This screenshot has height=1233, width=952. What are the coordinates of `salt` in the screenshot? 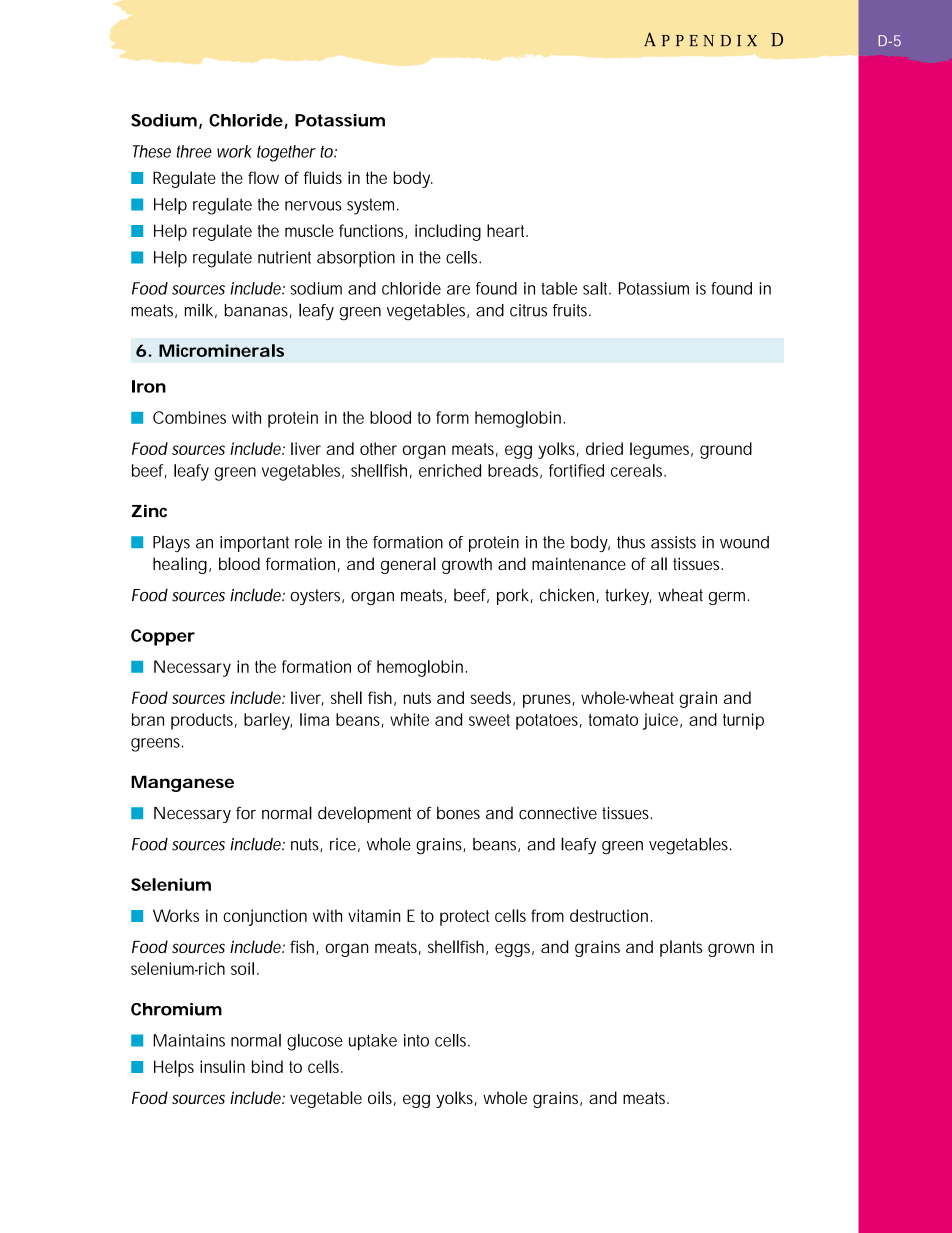 It's located at (597, 288).
